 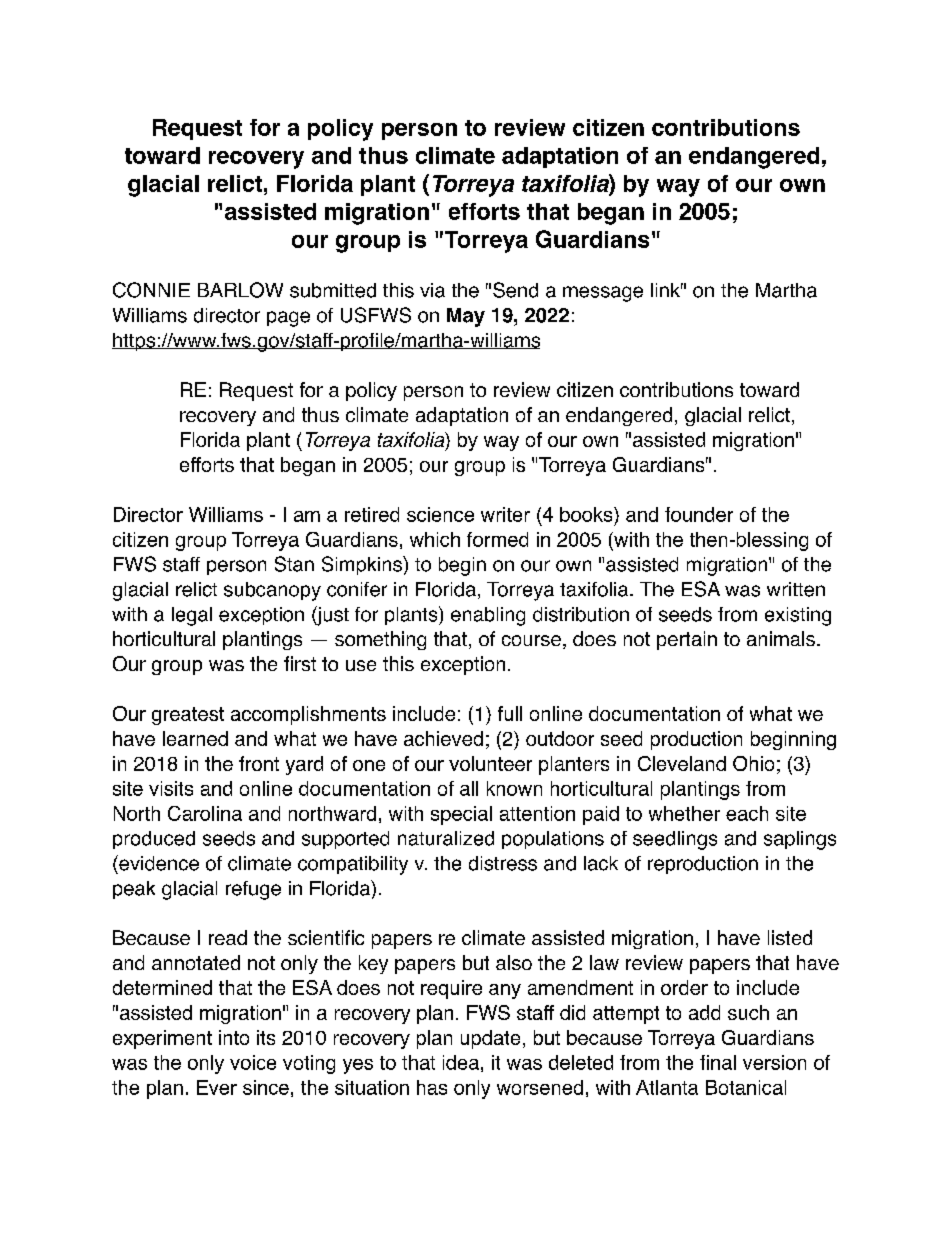 What do you see at coordinates (253, 1062) in the screenshot?
I see `voice` at bounding box center [253, 1062].
